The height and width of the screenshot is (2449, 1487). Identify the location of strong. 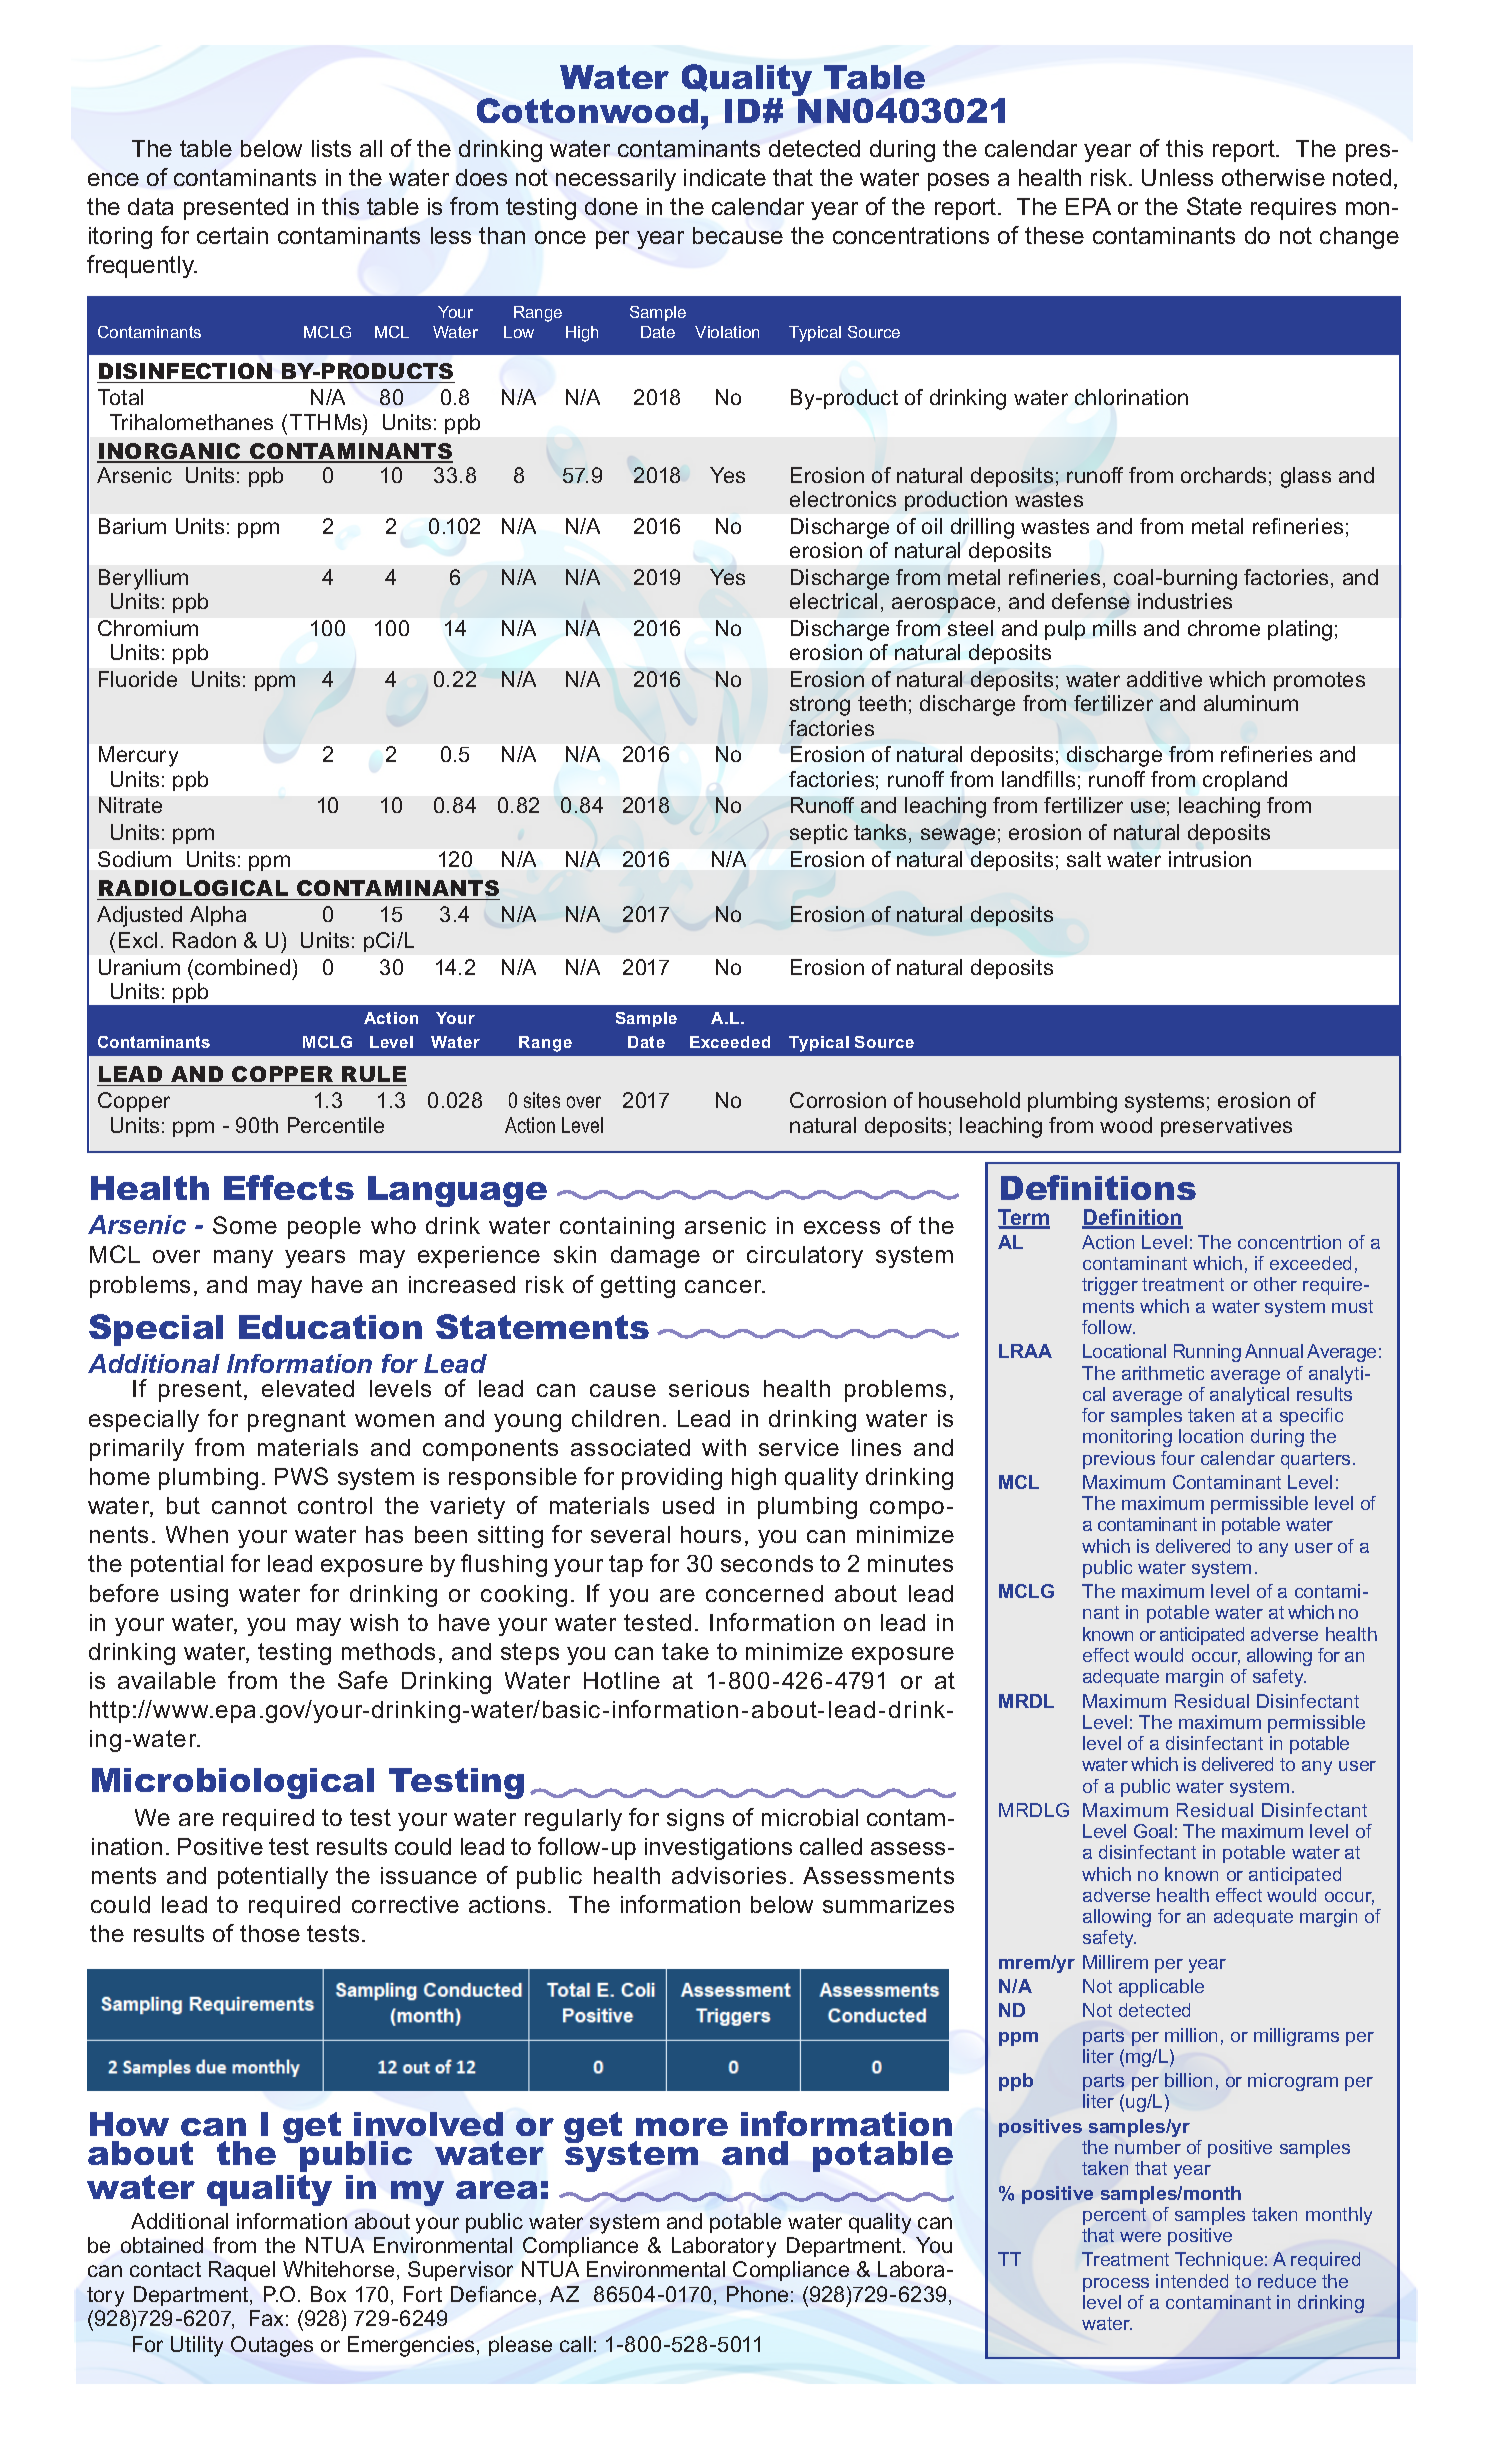
(820, 706).
